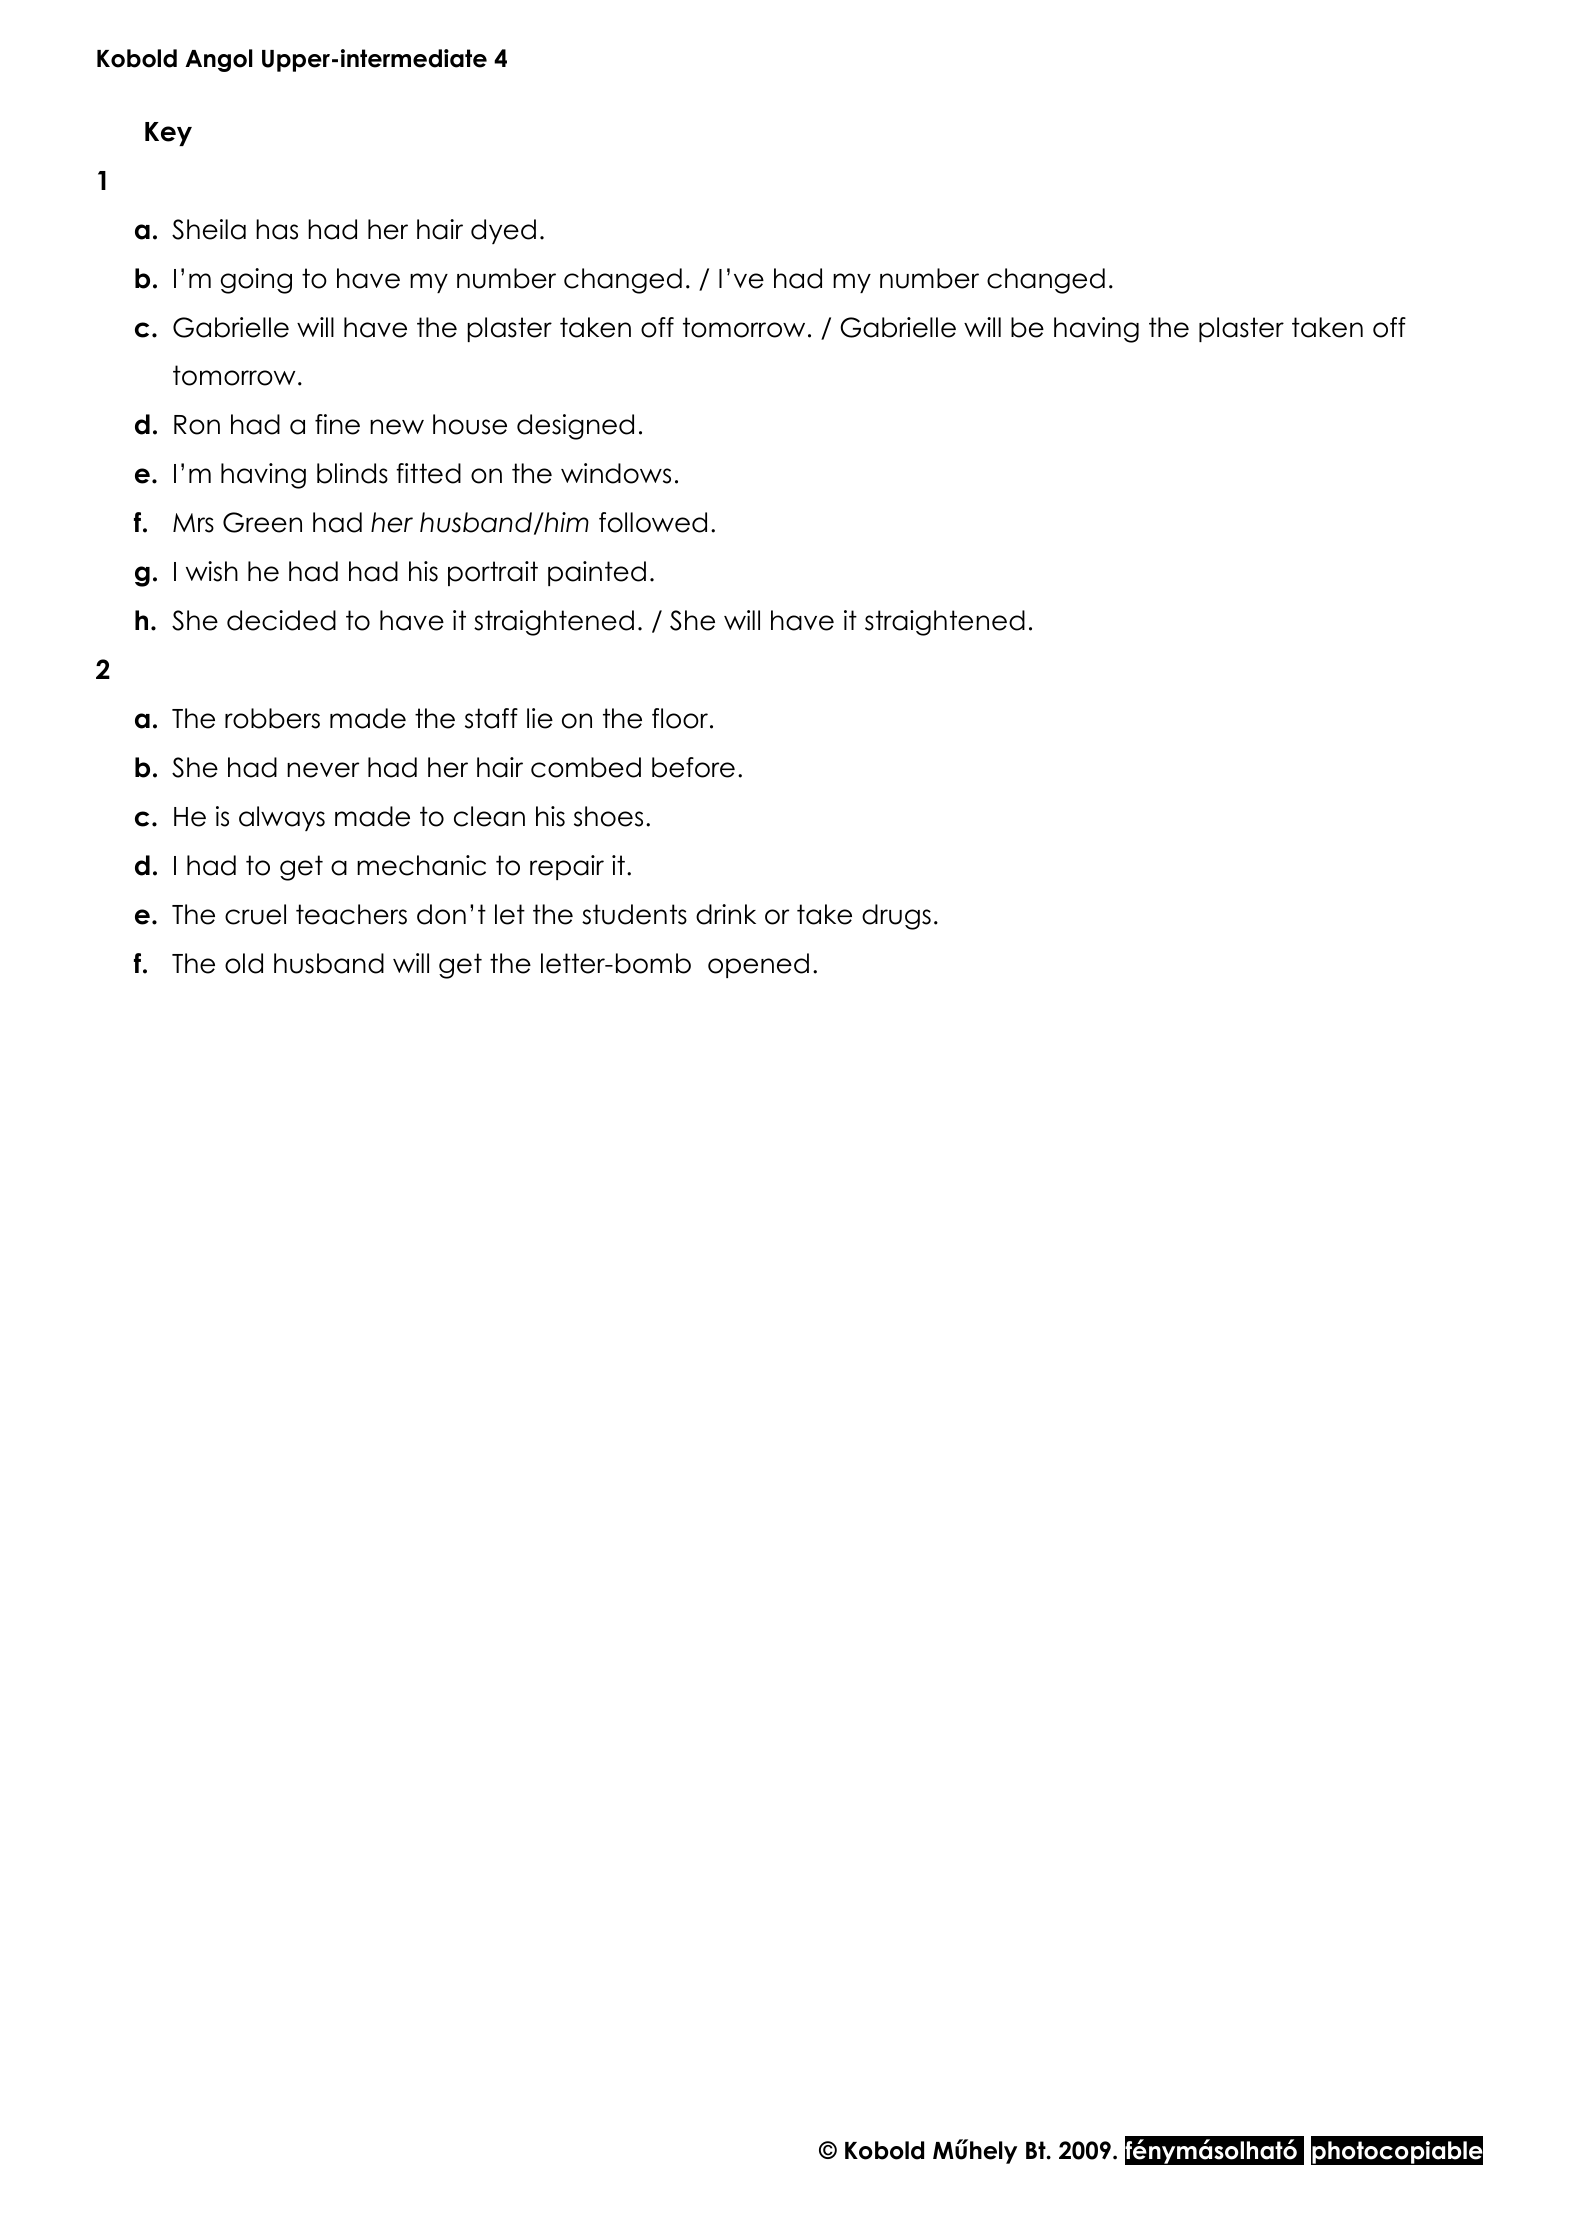 Image resolution: width=1578 pixels, height=2234 pixels. I want to click on opened, so click(758, 965).
